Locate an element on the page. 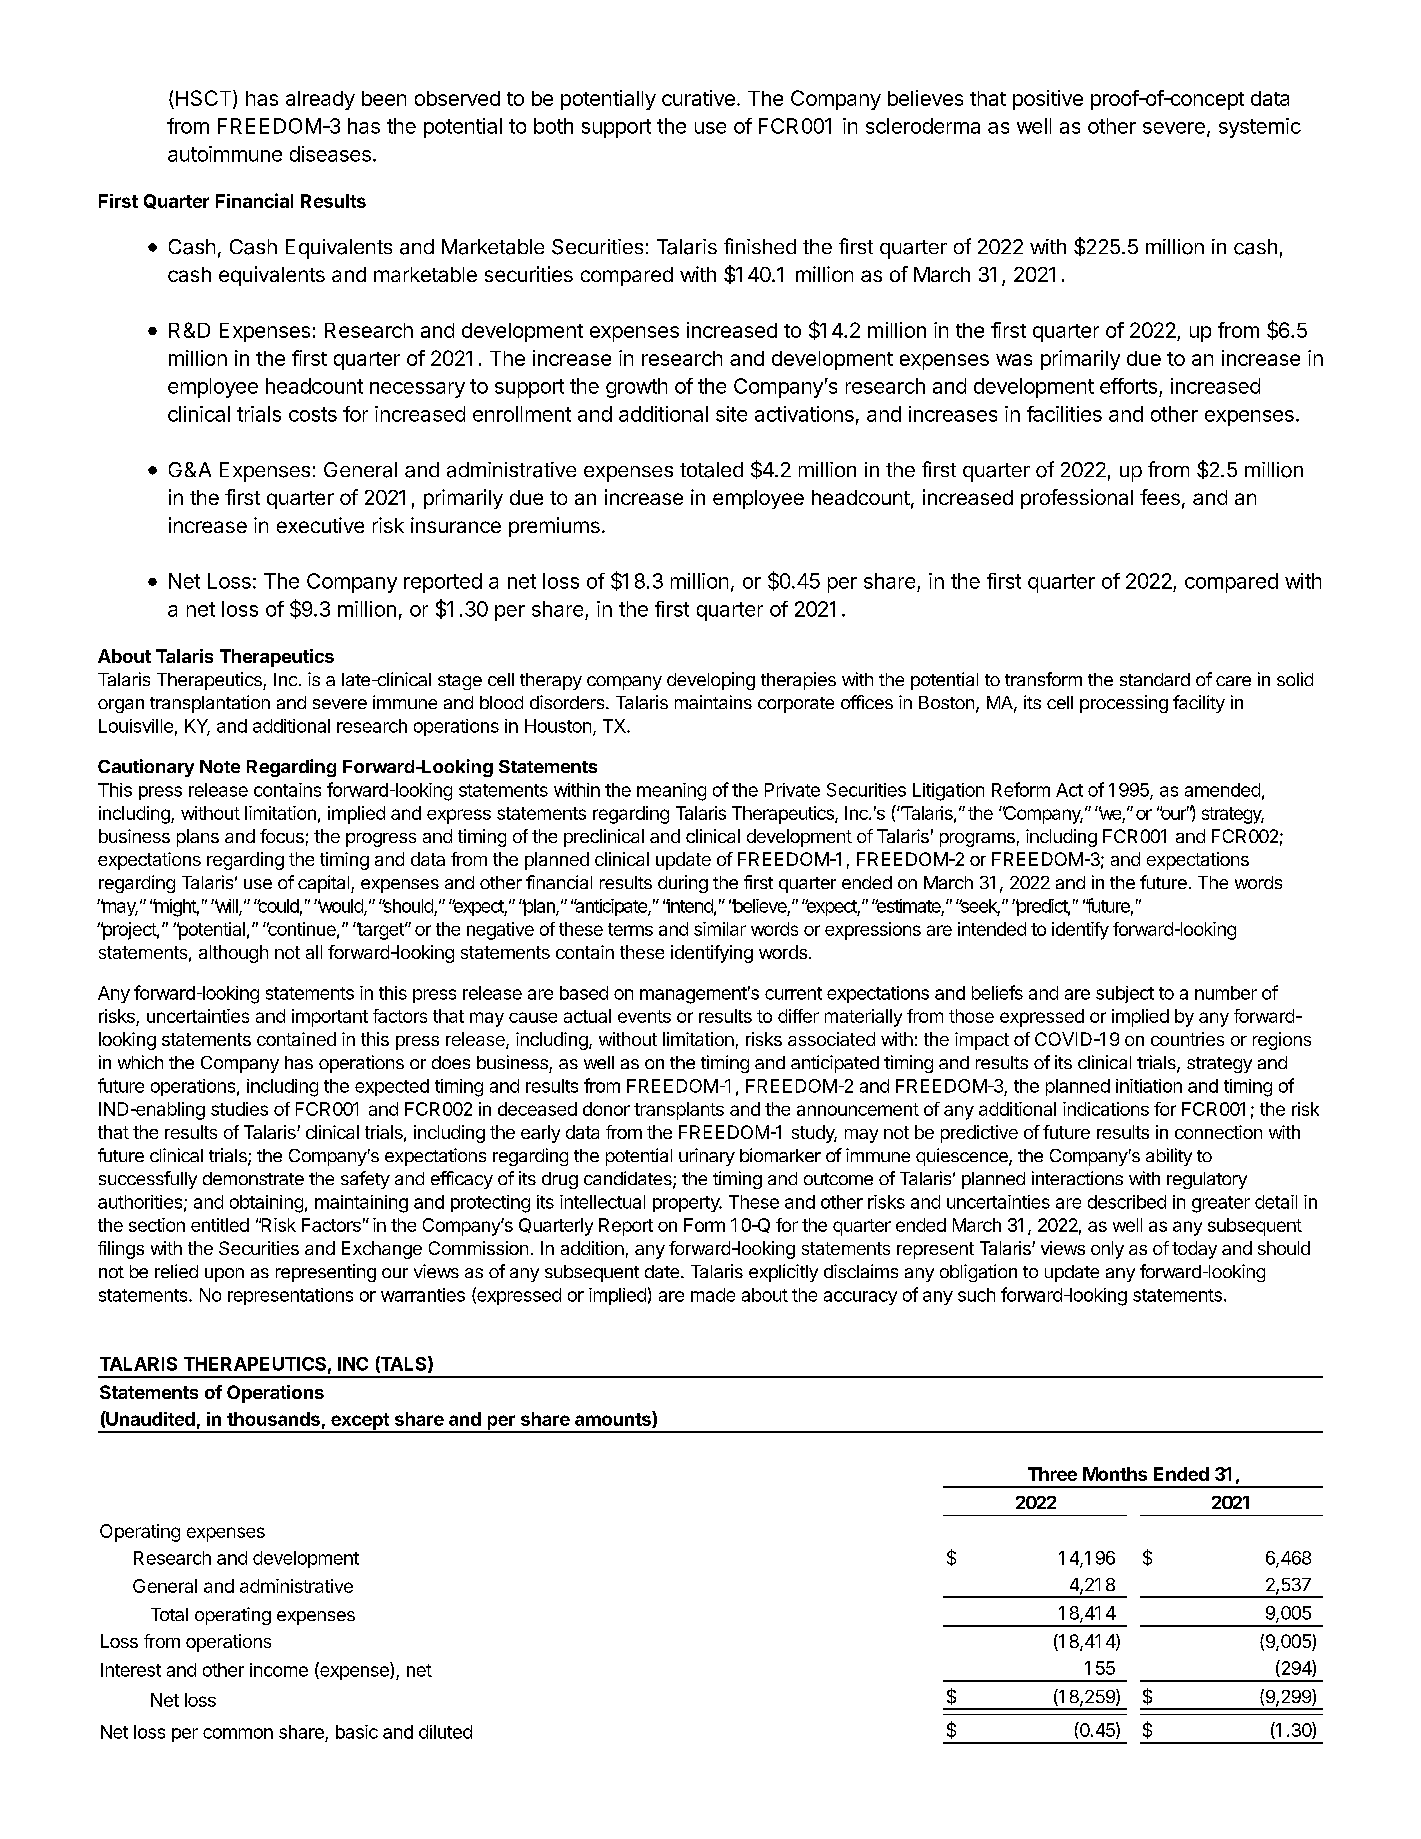 The height and width of the document is (1839, 1421). diseases is located at coordinates (330, 154).
